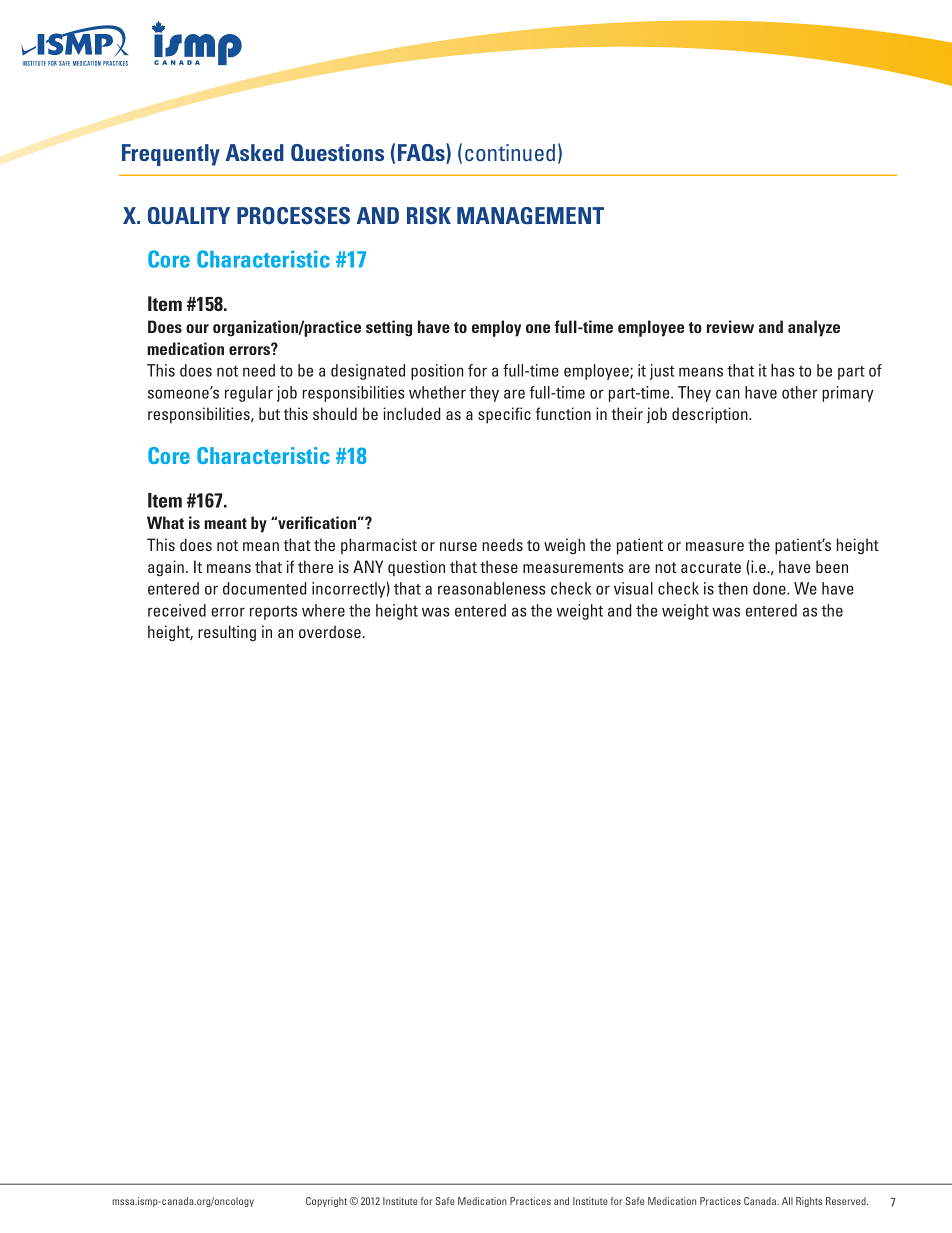  I want to click on done, so click(770, 588).
